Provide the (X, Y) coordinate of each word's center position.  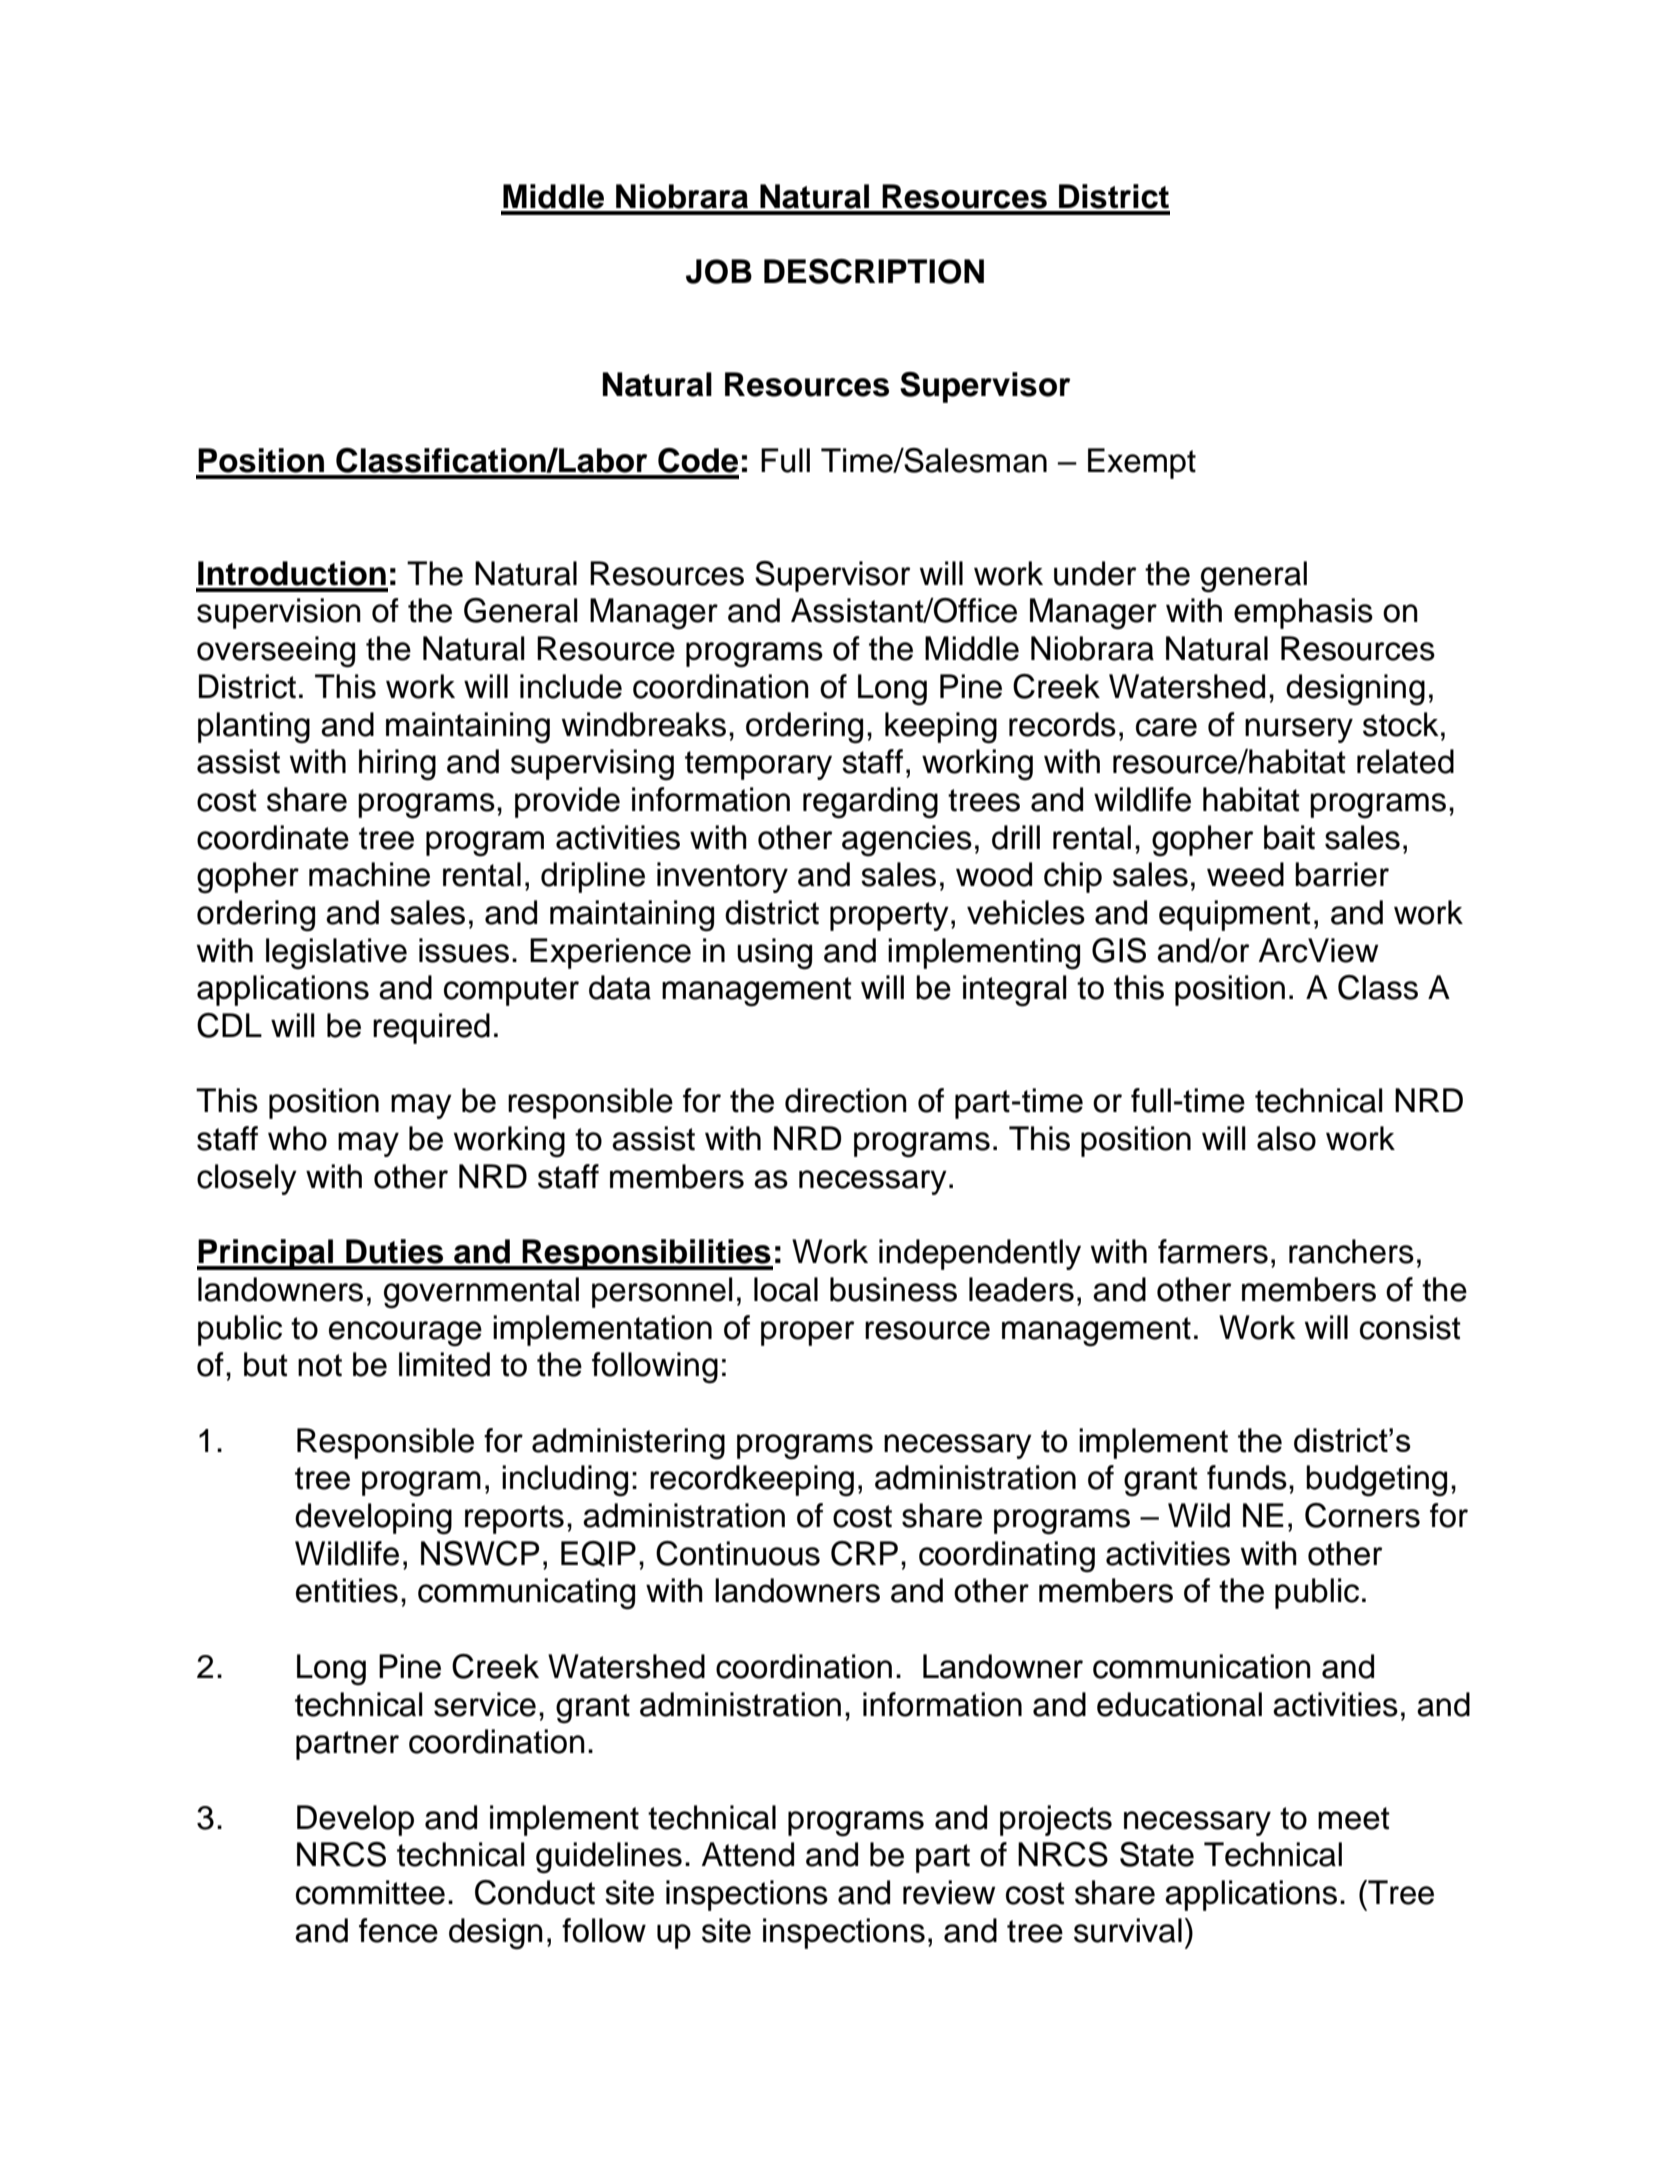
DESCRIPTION (874, 271)
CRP (864, 1553)
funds (1247, 1477)
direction (846, 1100)
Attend (748, 1854)
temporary (758, 765)
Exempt (1142, 463)
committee (370, 1892)
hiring (397, 765)
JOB (719, 271)
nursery (1299, 730)
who (297, 1138)
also (1286, 1138)
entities (347, 1590)
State (1157, 1854)
